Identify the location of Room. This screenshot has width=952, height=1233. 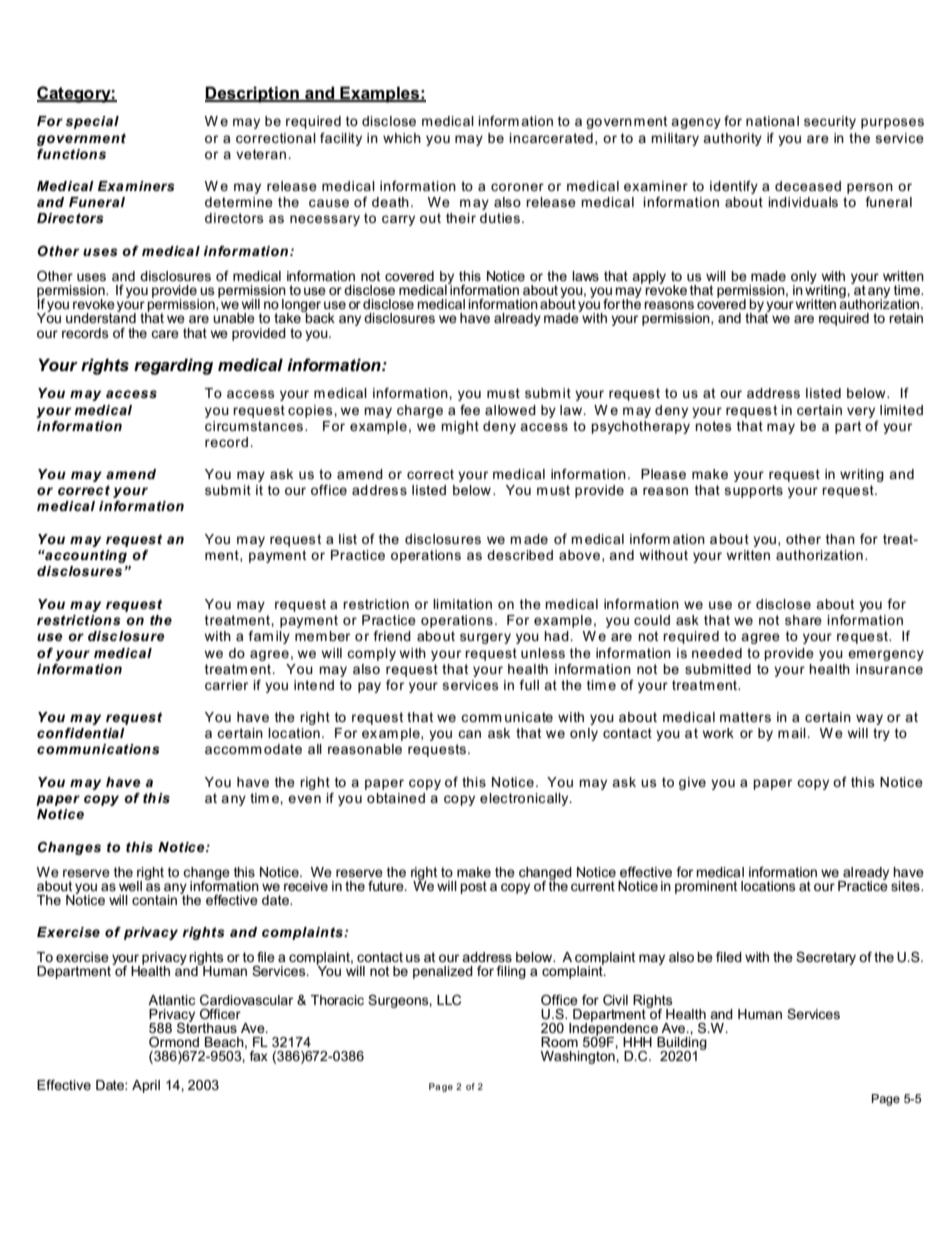
(559, 1042).
